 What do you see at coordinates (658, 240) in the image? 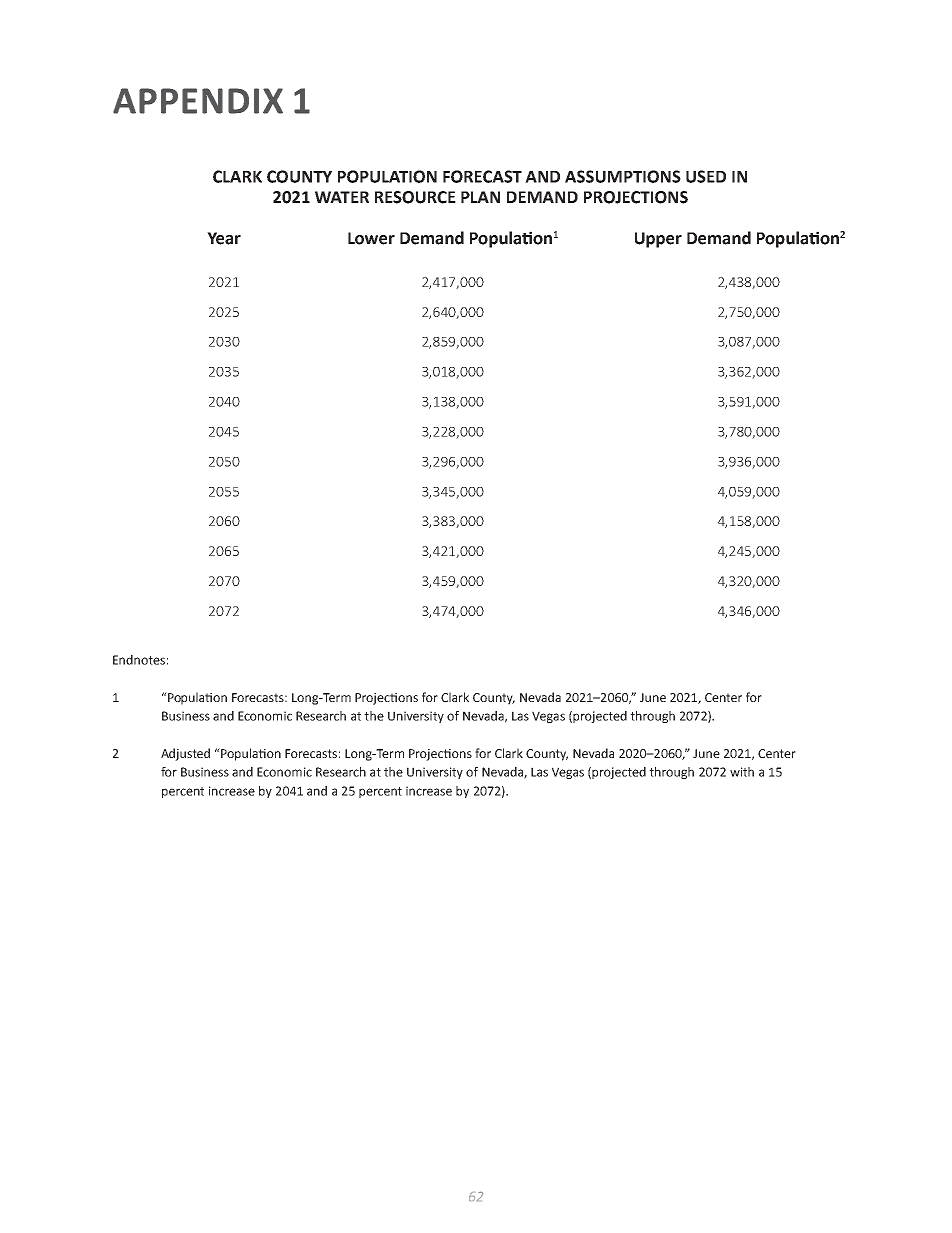
I see `Upper` at bounding box center [658, 240].
